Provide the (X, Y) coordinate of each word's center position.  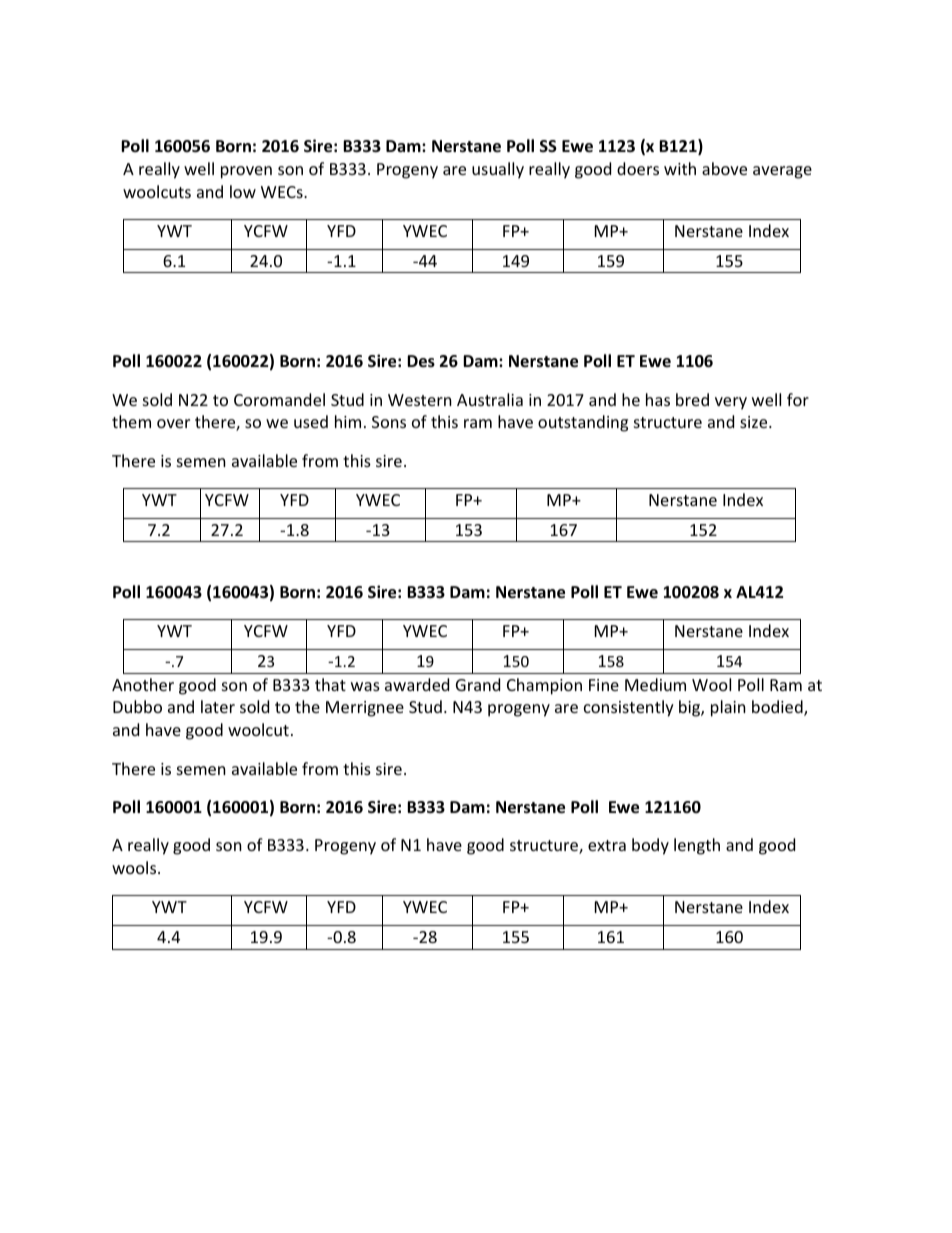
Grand (478, 684)
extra (607, 845)
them (131, 421)
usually (498, 170)
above (724, 168)
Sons (389, 422)
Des (421, 361)
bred (692, 399)
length (697, 846)
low (243, 191)
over (173, 423)
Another (143, 684)
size (755, 422)
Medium (655, 684)
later (218, 706)
